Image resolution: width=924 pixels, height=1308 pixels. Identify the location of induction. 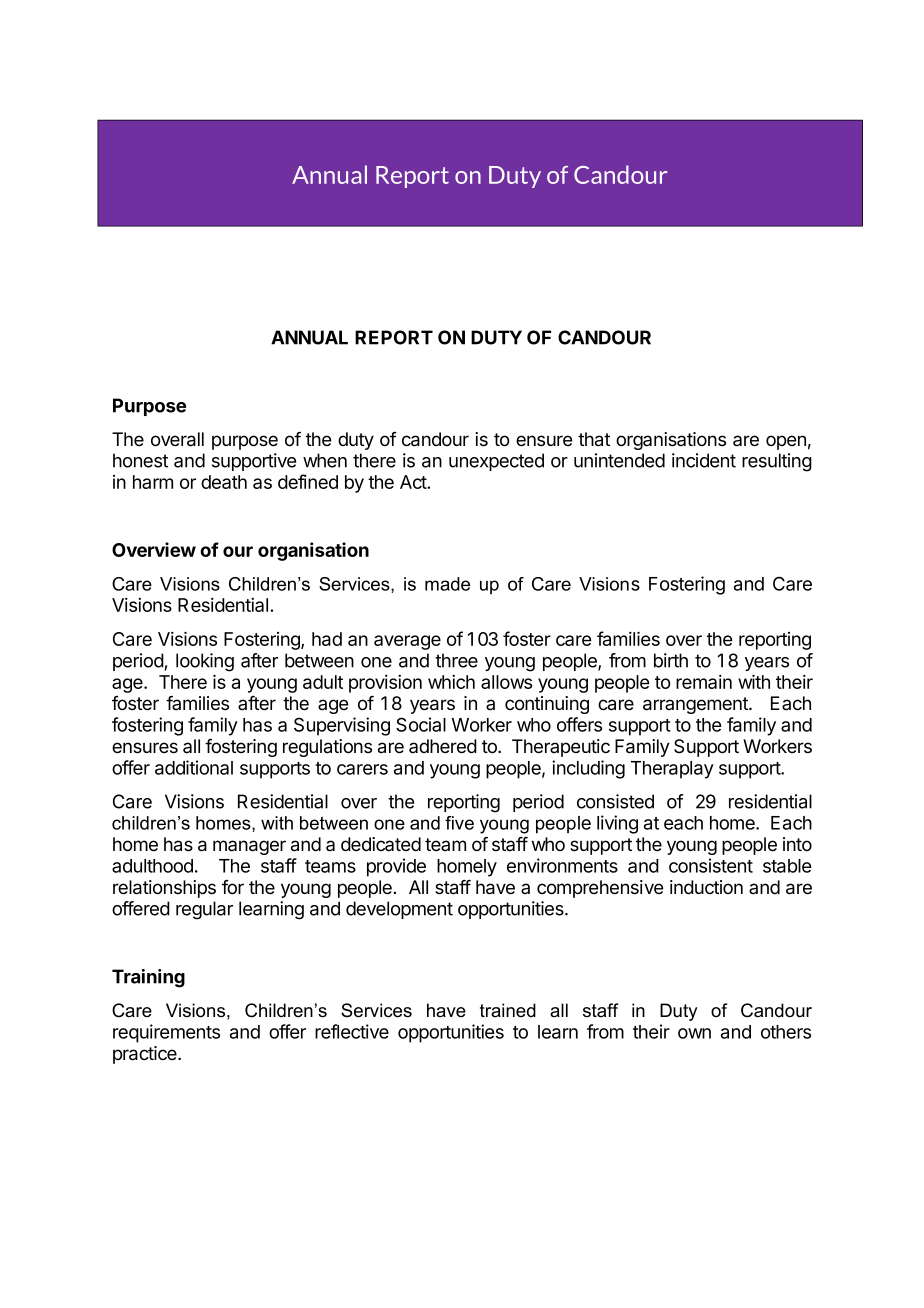
(706, 887).
